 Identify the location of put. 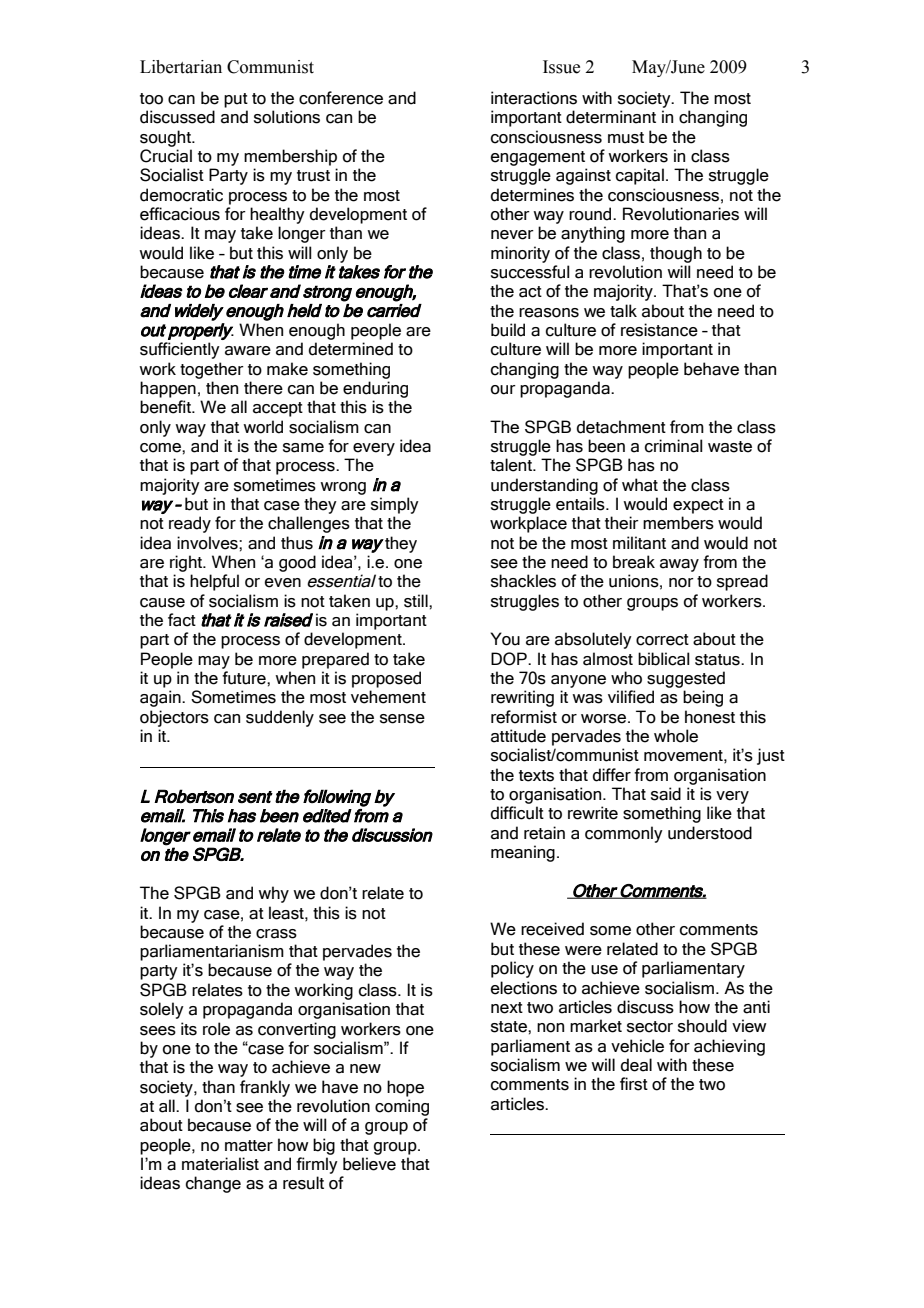
(236, 100).
